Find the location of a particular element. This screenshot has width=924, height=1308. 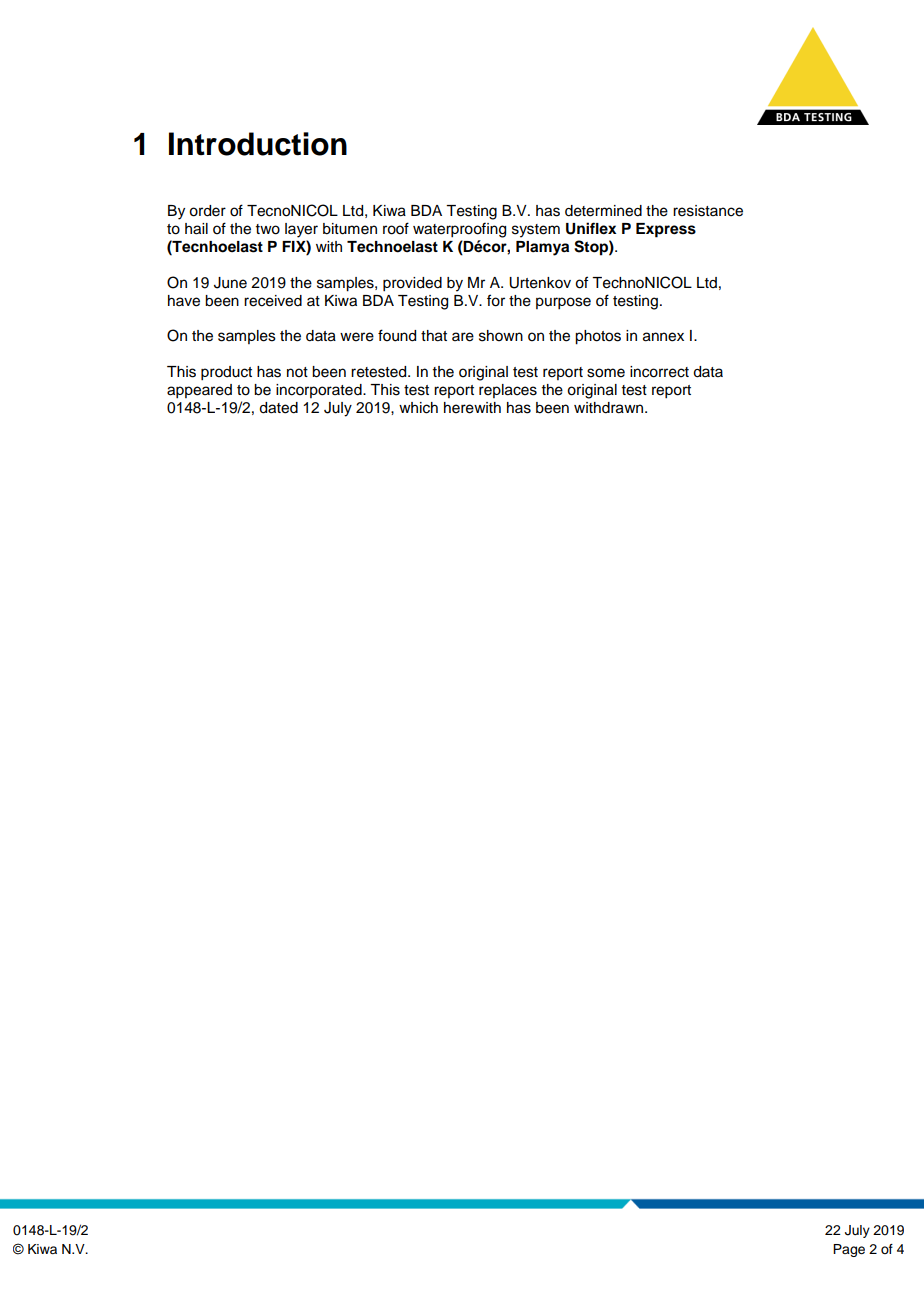

which is located at coordinates (418, 408).
